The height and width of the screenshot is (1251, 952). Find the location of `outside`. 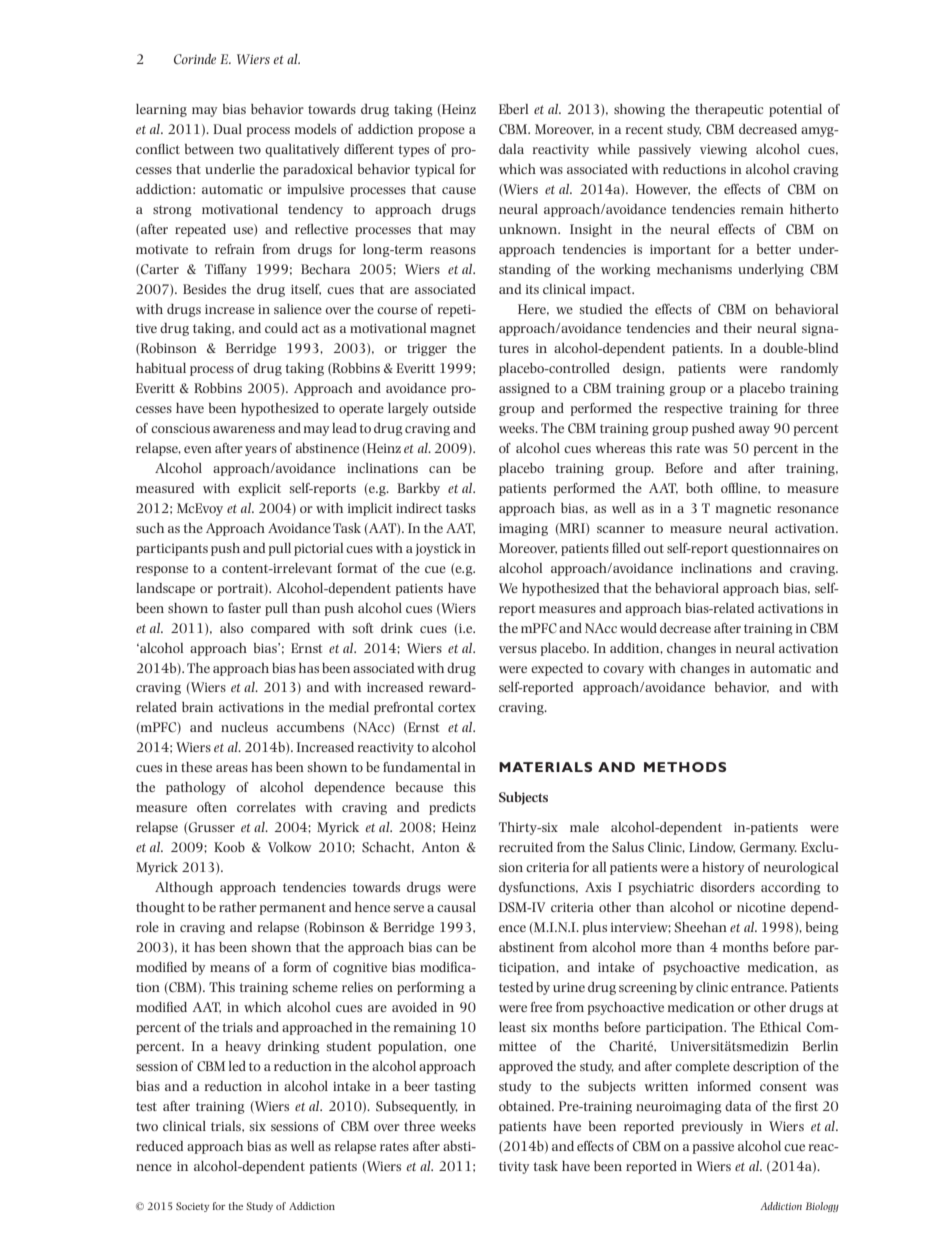

outside is located at coordinates (454, 408).
